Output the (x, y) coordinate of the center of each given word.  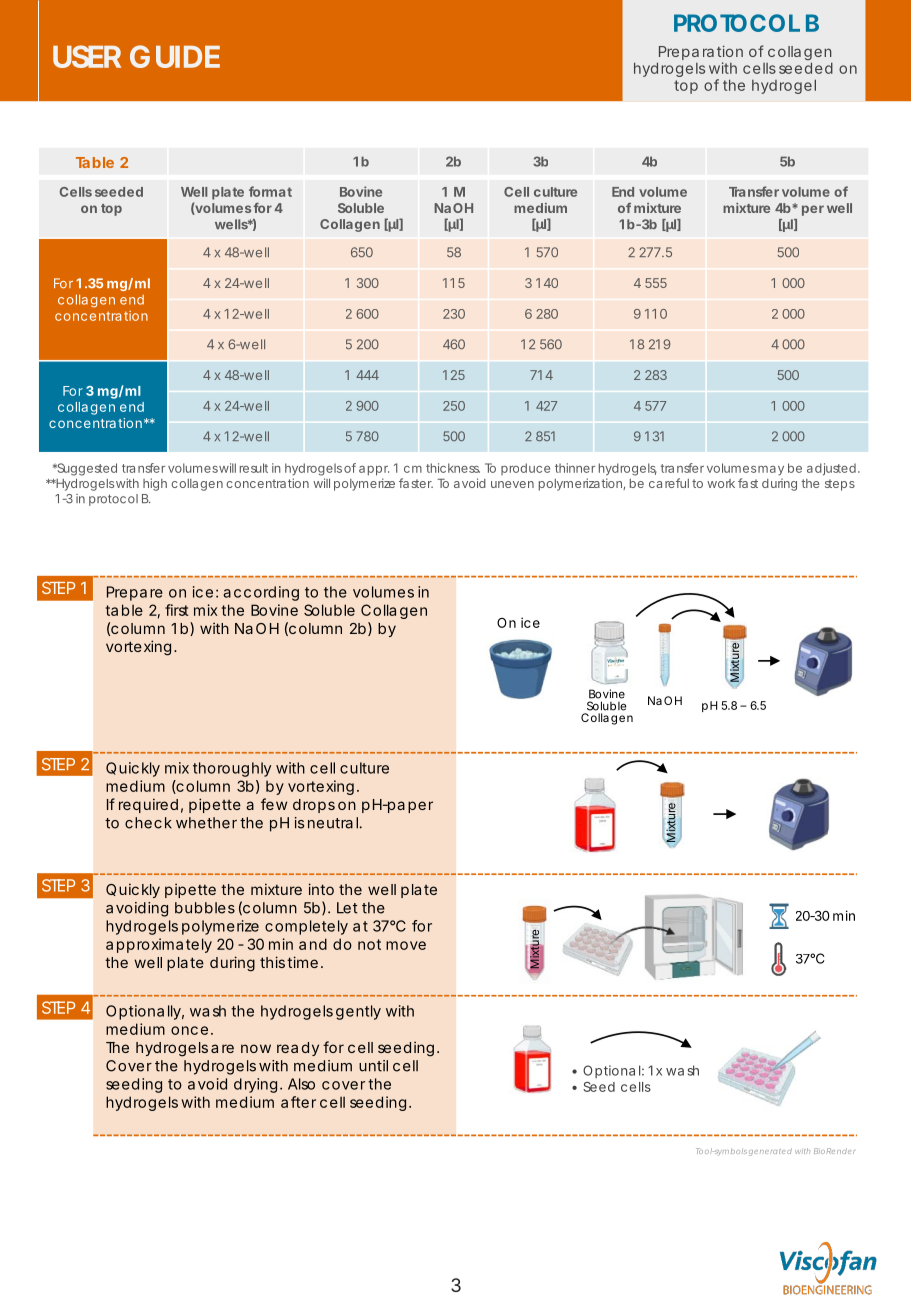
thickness (453, 468)
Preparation (700, 54)
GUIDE (175, 56)
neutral (333, 823)
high (155, 484)
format (270, 191)
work (721, 483)
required (148, 805)
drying (255, 1085)
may (771, 471)
